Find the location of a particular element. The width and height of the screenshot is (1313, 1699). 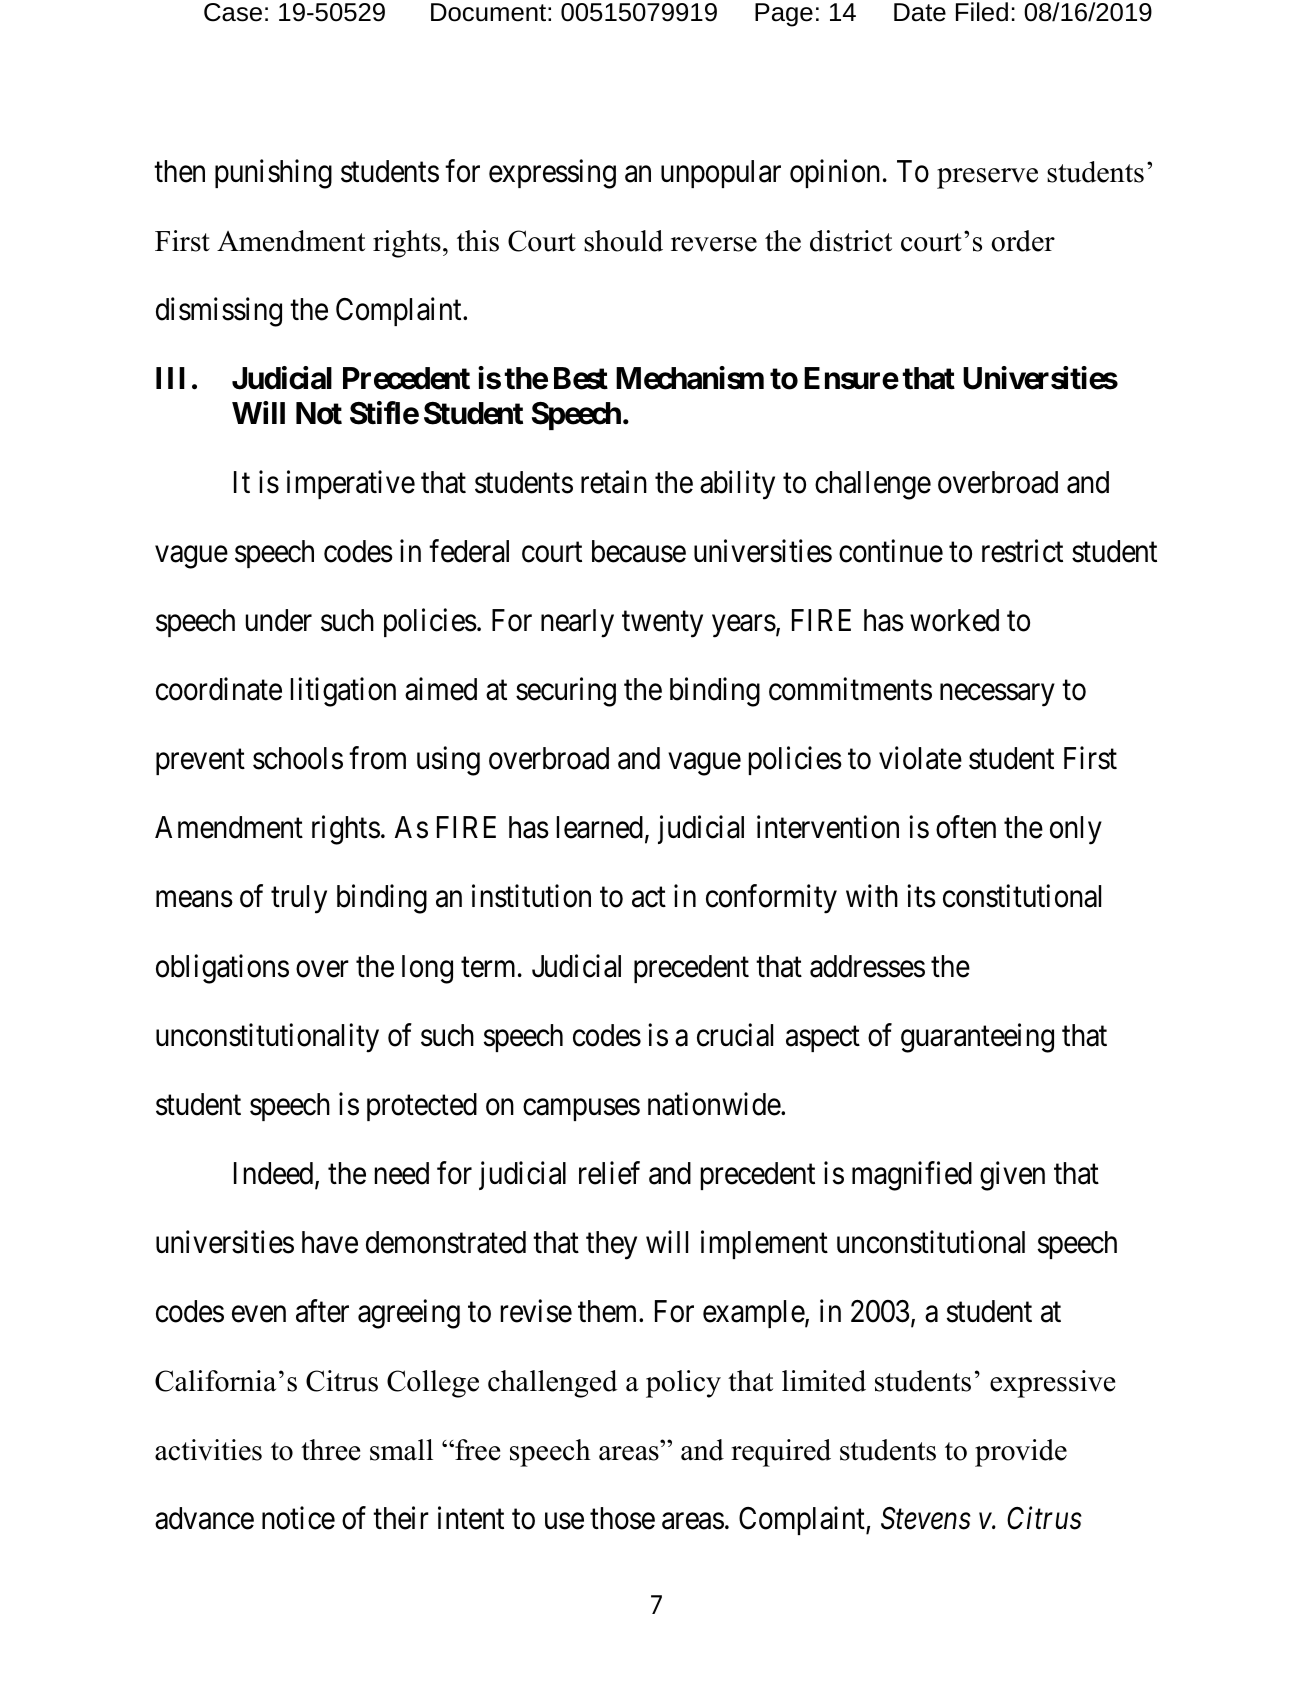

its is located at coordinates (921, 896).
